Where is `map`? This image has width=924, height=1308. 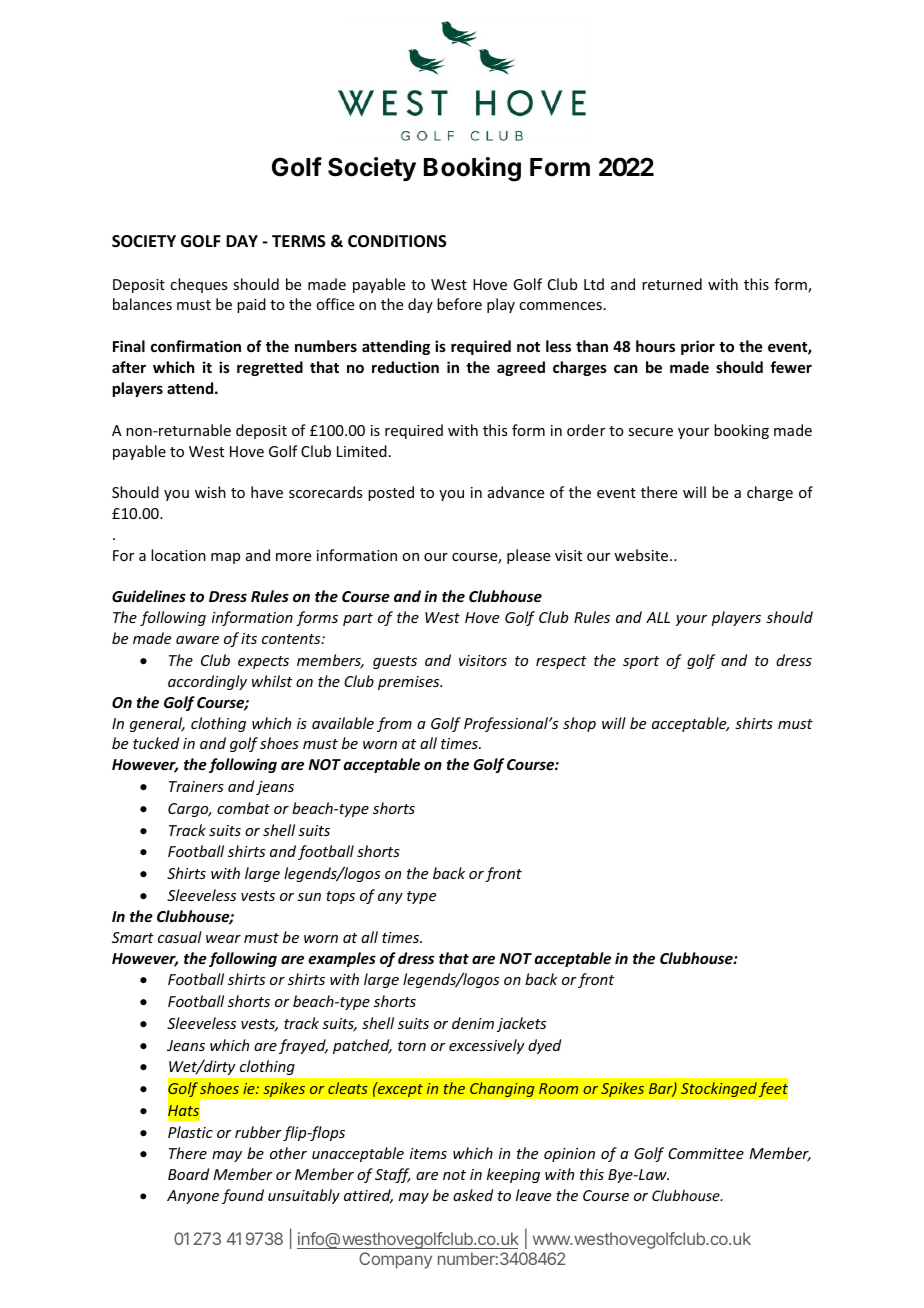 map is located at coordinates (225, 558).
